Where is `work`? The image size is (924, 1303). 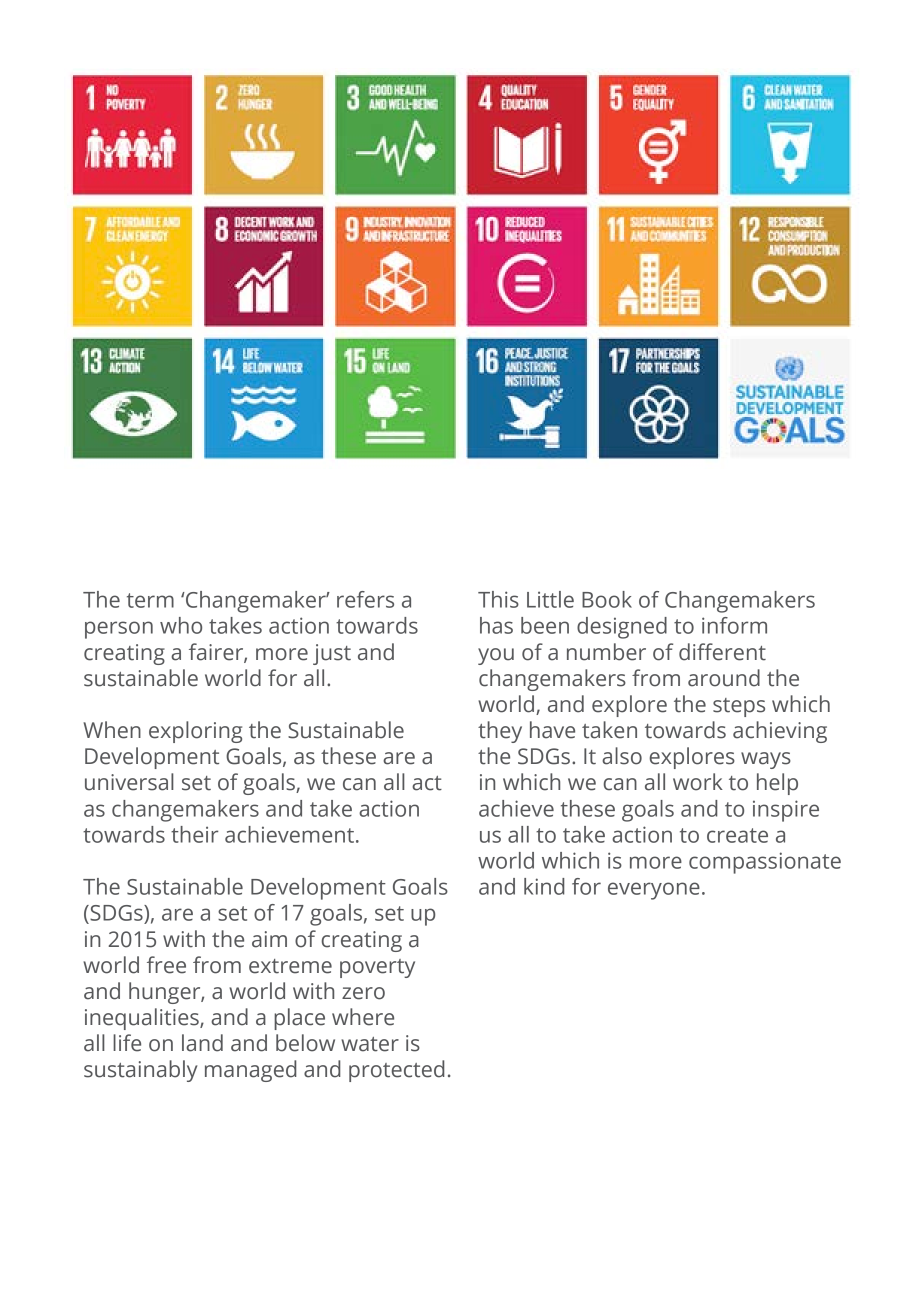 work is located at coordinates (698, 782).
